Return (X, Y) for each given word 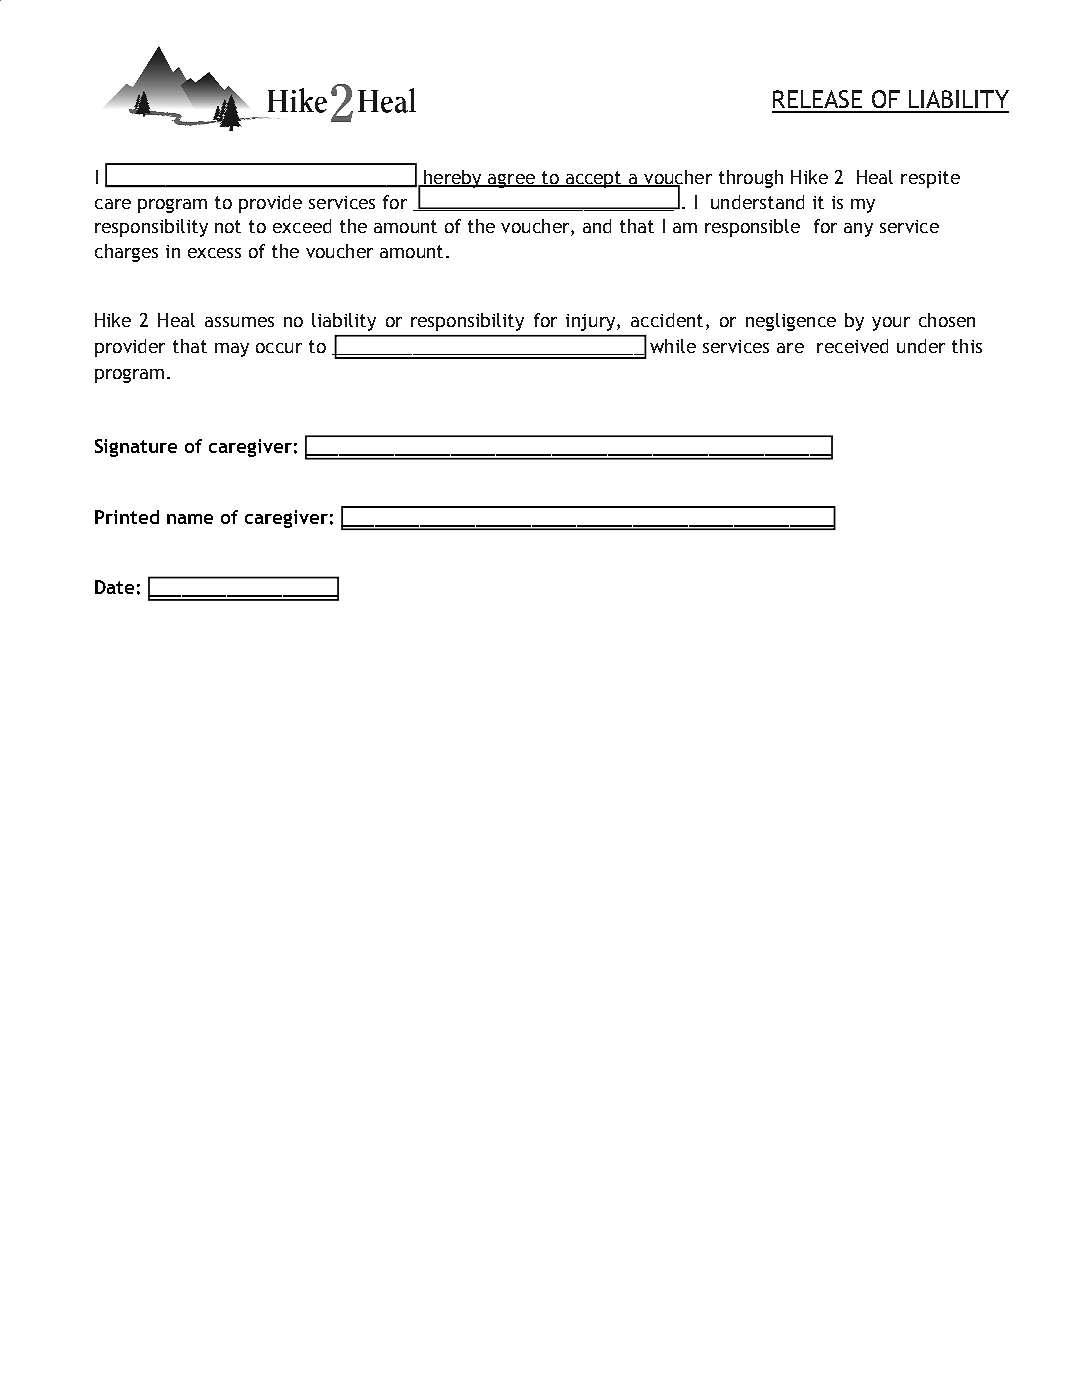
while (673, 346)
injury (592, 322)
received (852, 346)
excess (214, 253)
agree (511, 181)
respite (930, 179)
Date (114, 587)
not (228, 226)
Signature (136, 448)
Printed (127, 517)
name (190, 519)
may (232, 350)
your (891, 324)
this (967, 346)
